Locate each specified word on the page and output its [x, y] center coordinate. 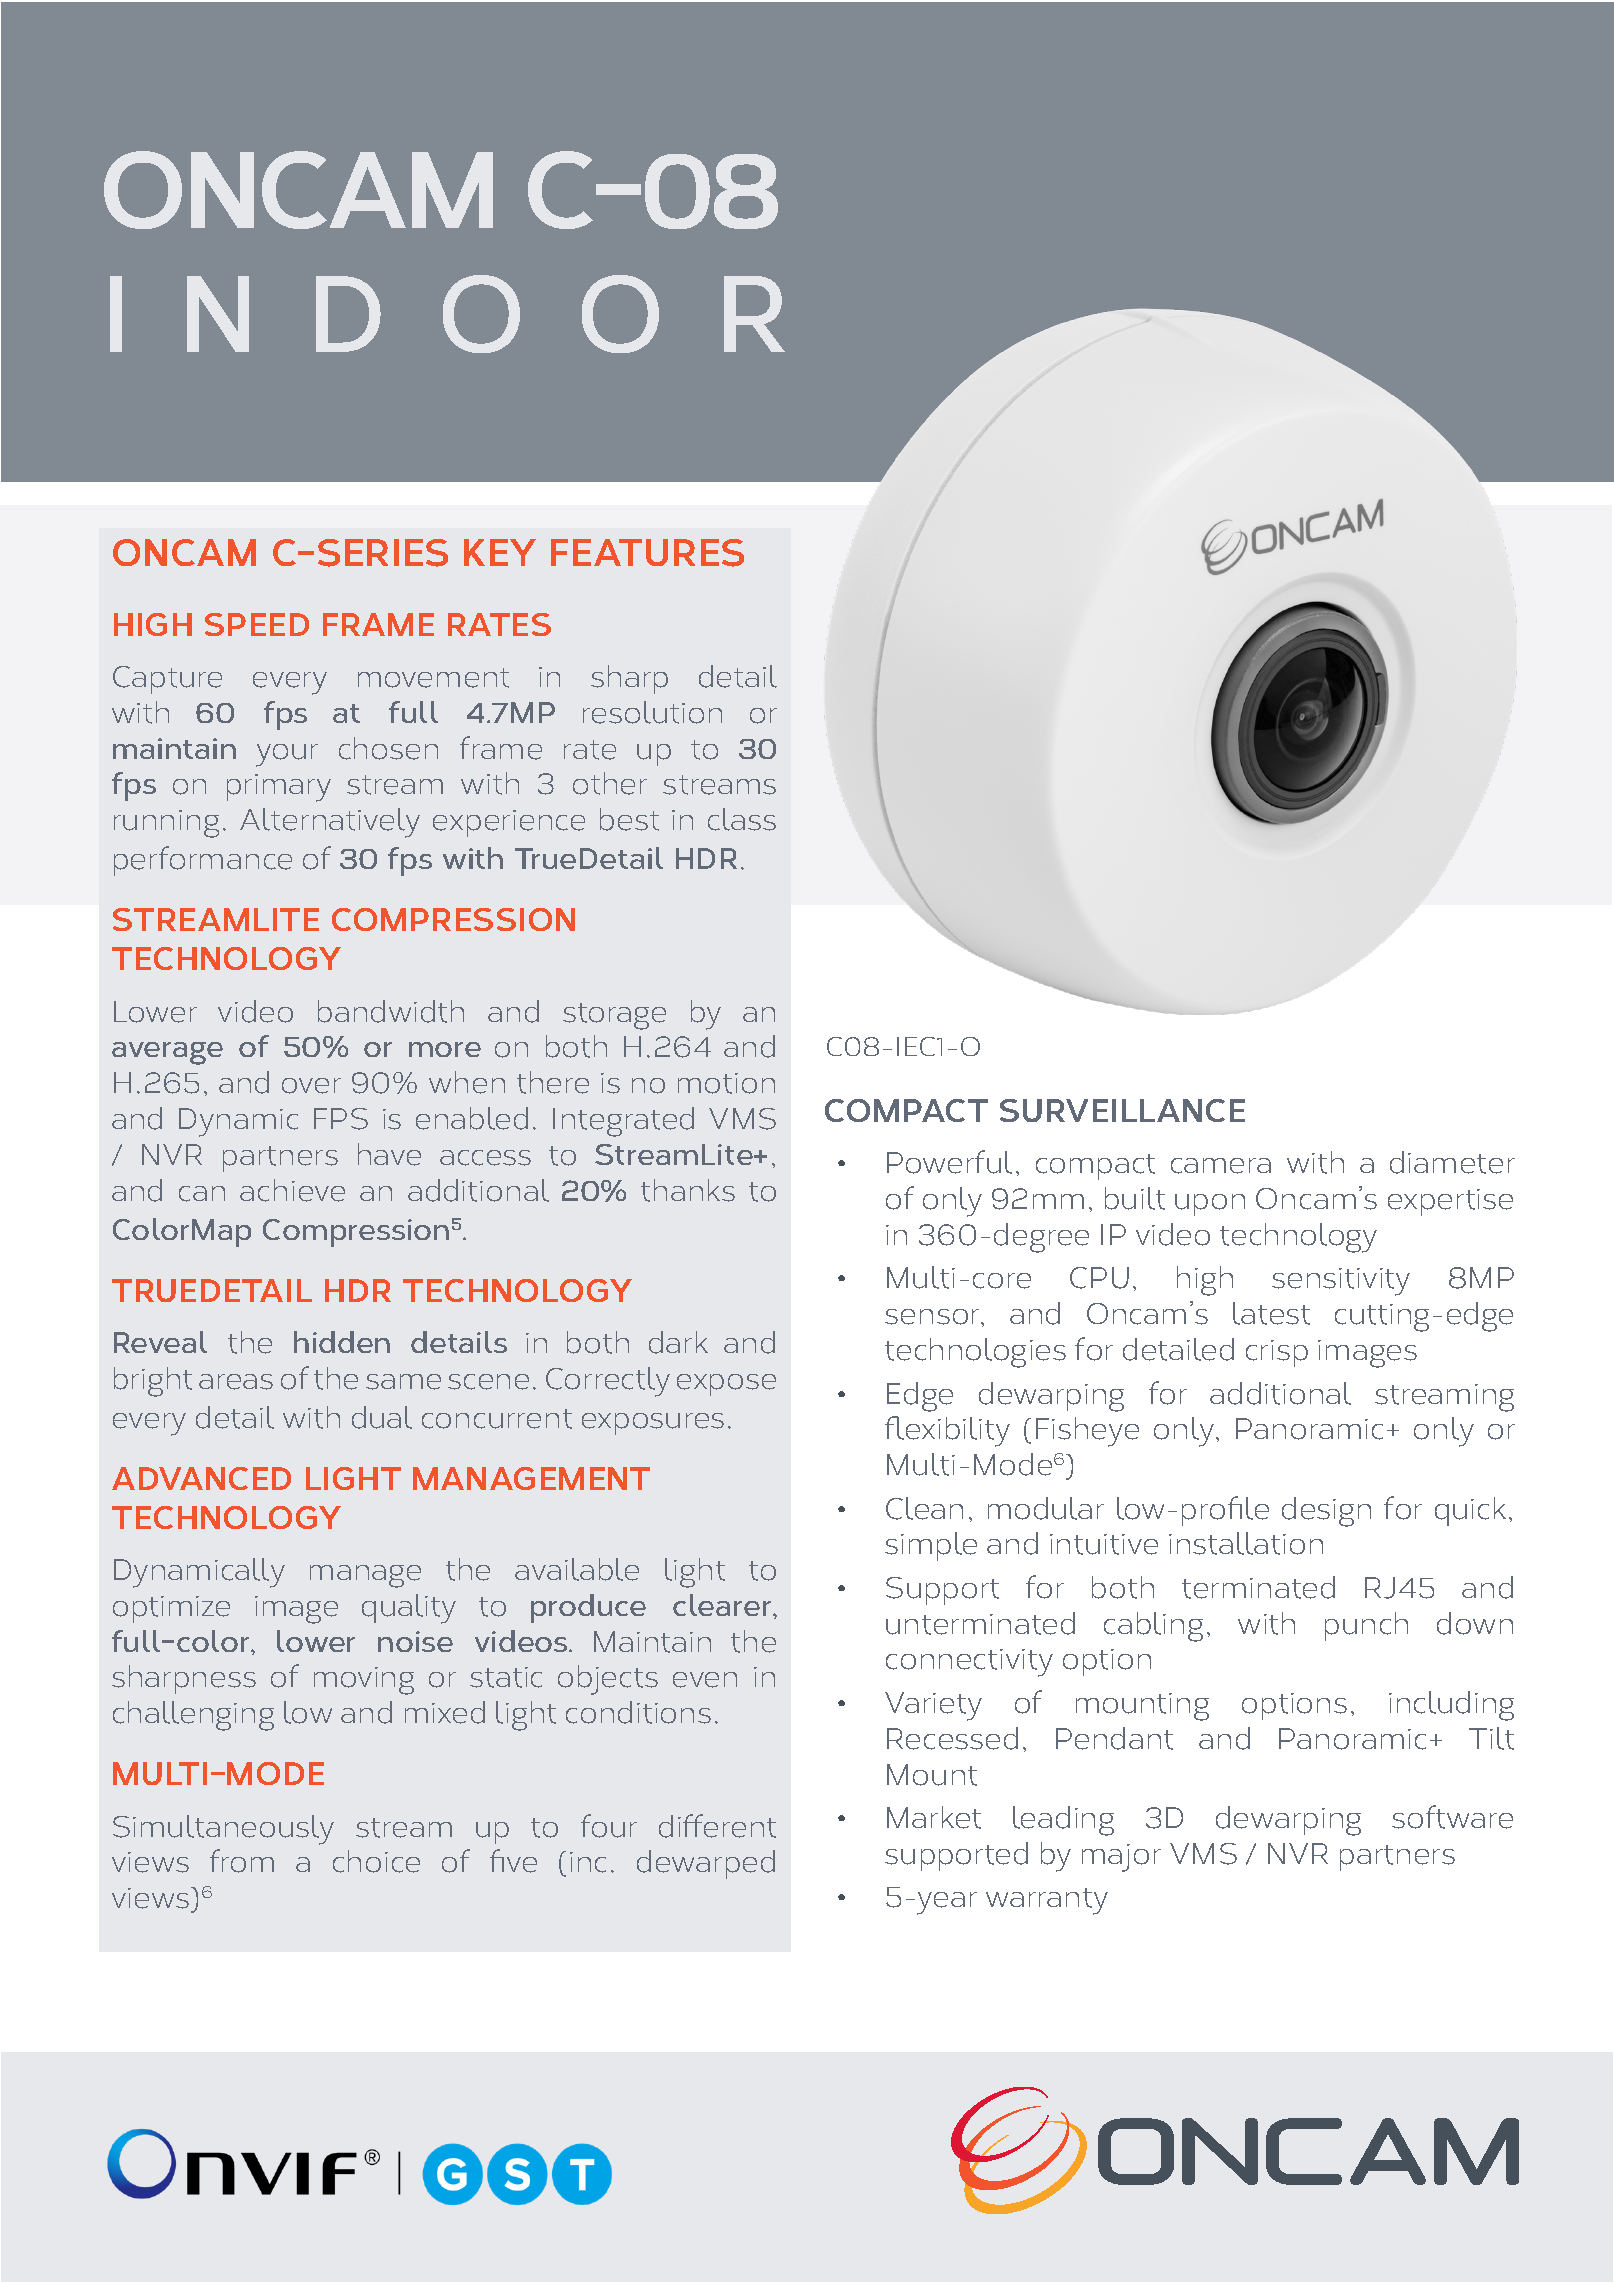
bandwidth [391, 1011]
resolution [652, 712]
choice [376, 1861]
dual [382, 1417]
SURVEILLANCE [1122, 1110]
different [717, 1826]
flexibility [947, 1431]
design [1326, 1512]
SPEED [257, 624]
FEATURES [647, 553]
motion [726, 1083]
